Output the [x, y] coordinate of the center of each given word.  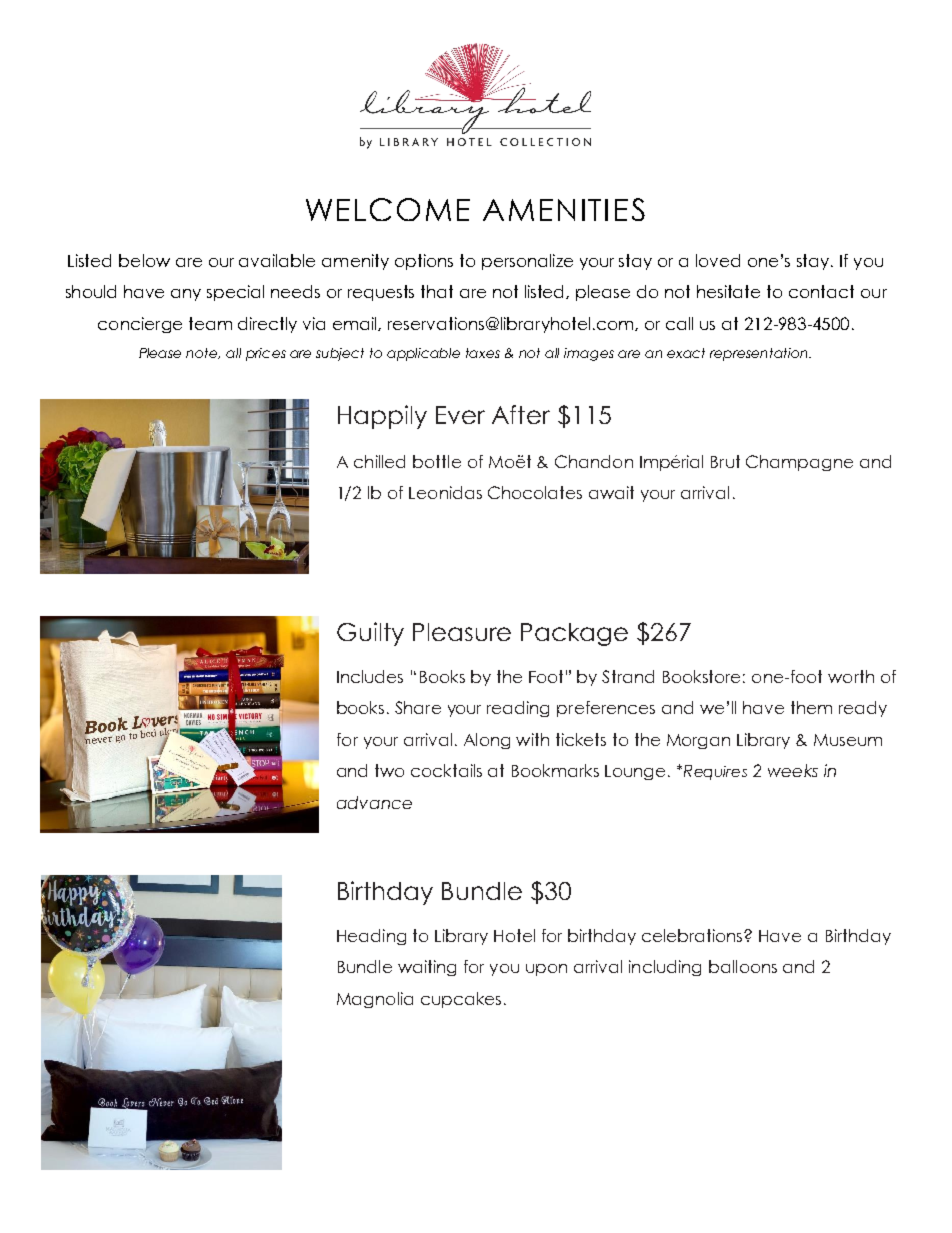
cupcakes [461, 1000]
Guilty [370, 634]
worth [851, 676]
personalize [527, 262]
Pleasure [462, 632]
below [144, 260]
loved [718, 260]
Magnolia [375, 1000]
